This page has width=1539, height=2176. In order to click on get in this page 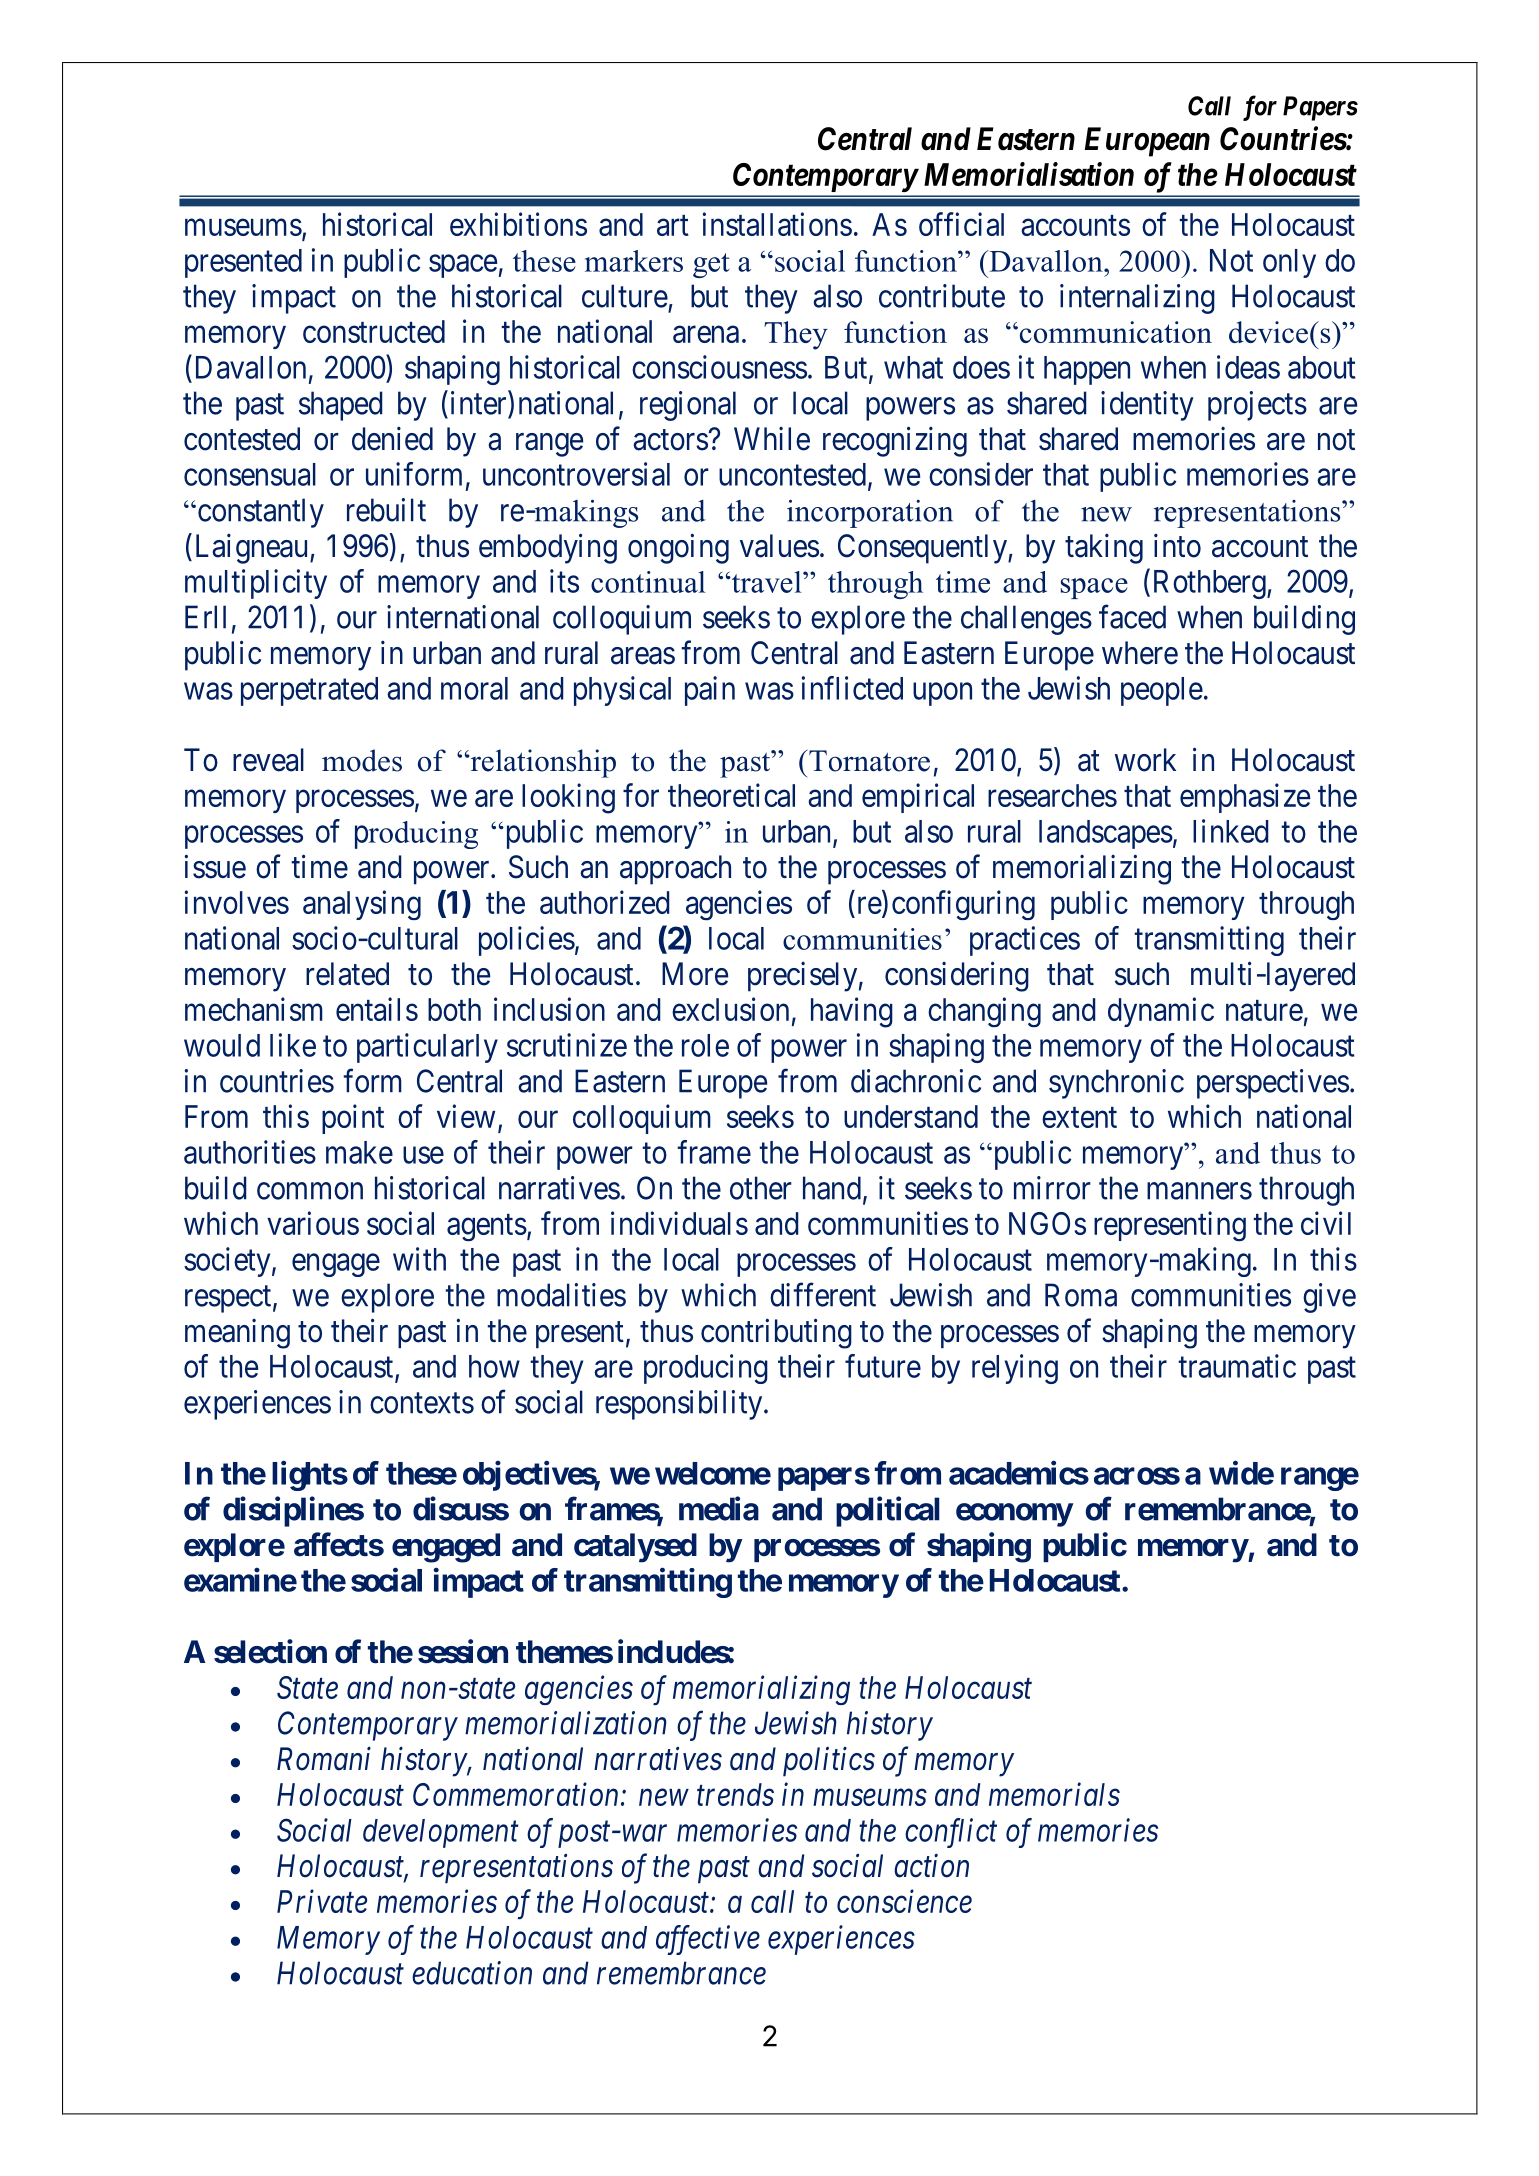, I will do `click(711, 265)`.
